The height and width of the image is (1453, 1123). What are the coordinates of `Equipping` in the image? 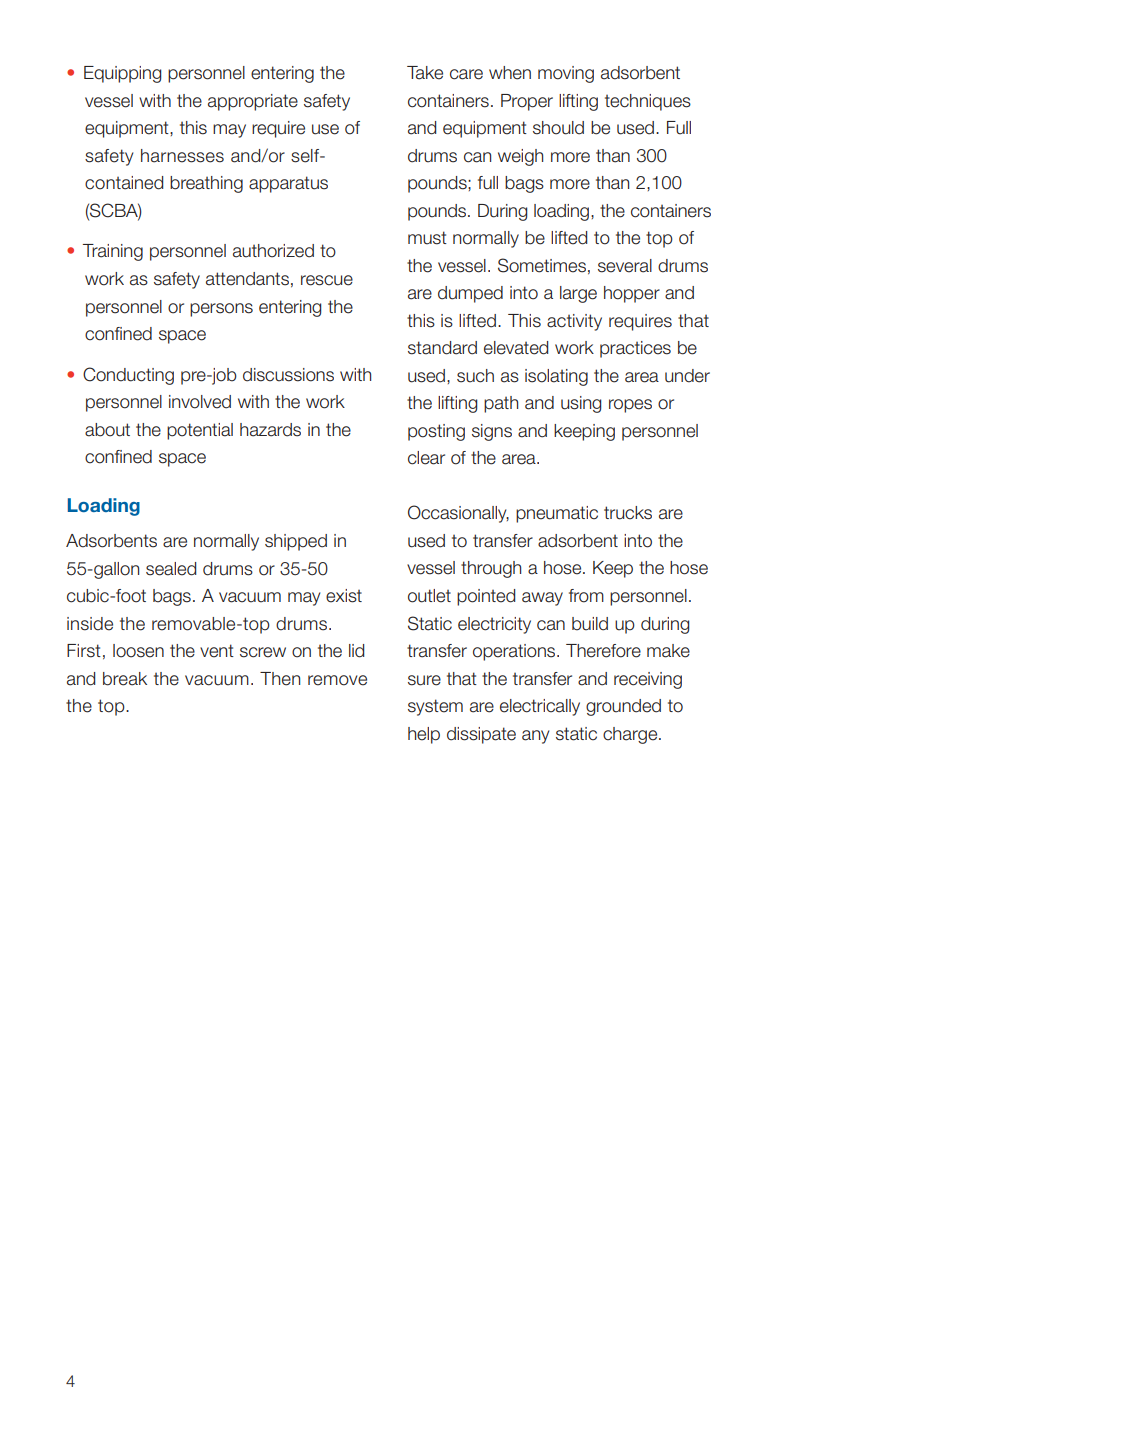 It's located at (122, 74).
